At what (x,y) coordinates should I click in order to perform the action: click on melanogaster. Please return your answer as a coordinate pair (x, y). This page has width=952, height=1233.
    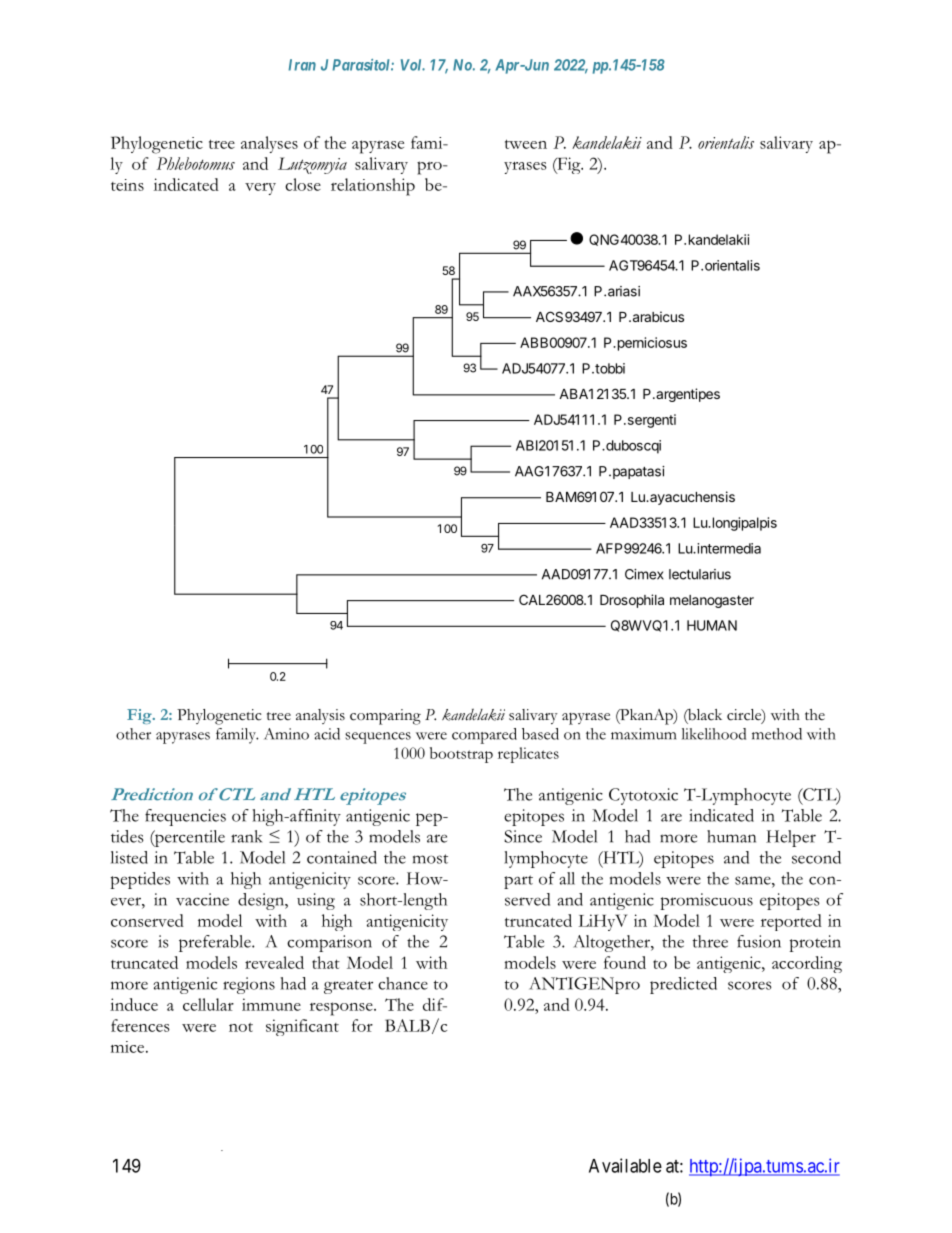
    Looking at the image, I should click on (712, 601).
